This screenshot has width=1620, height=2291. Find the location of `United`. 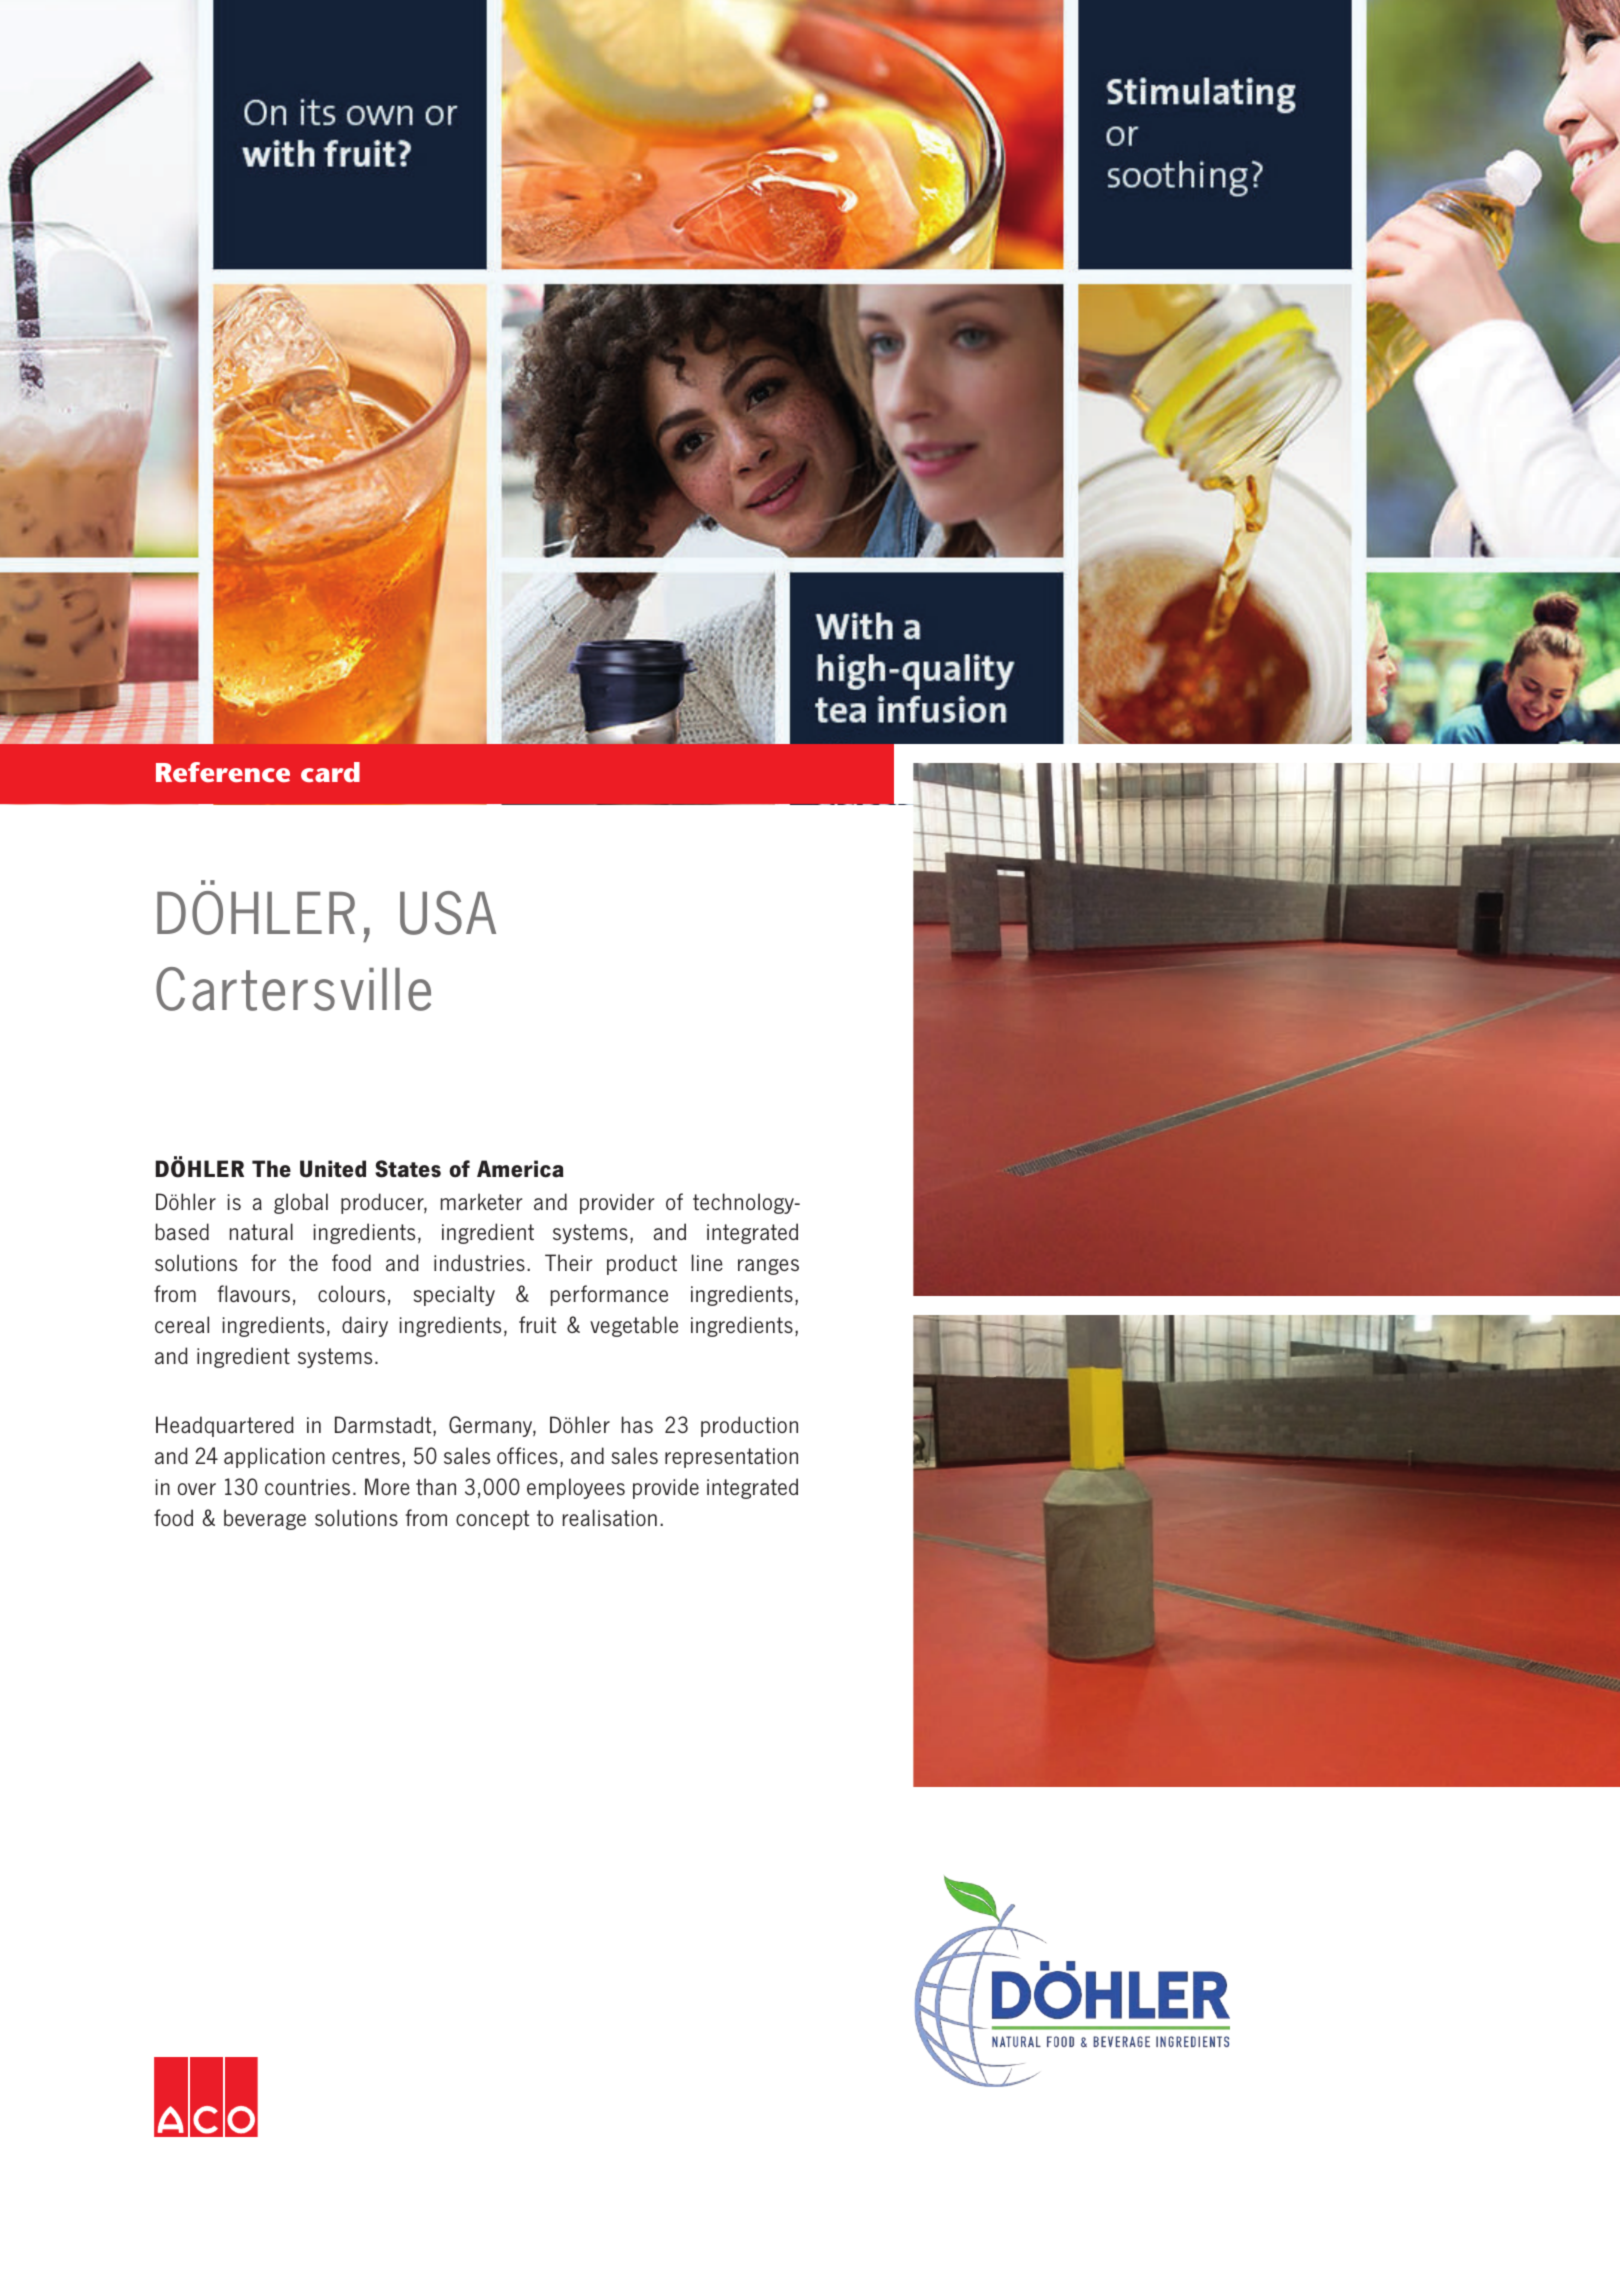

United is located at coordinates (333, 1169).
